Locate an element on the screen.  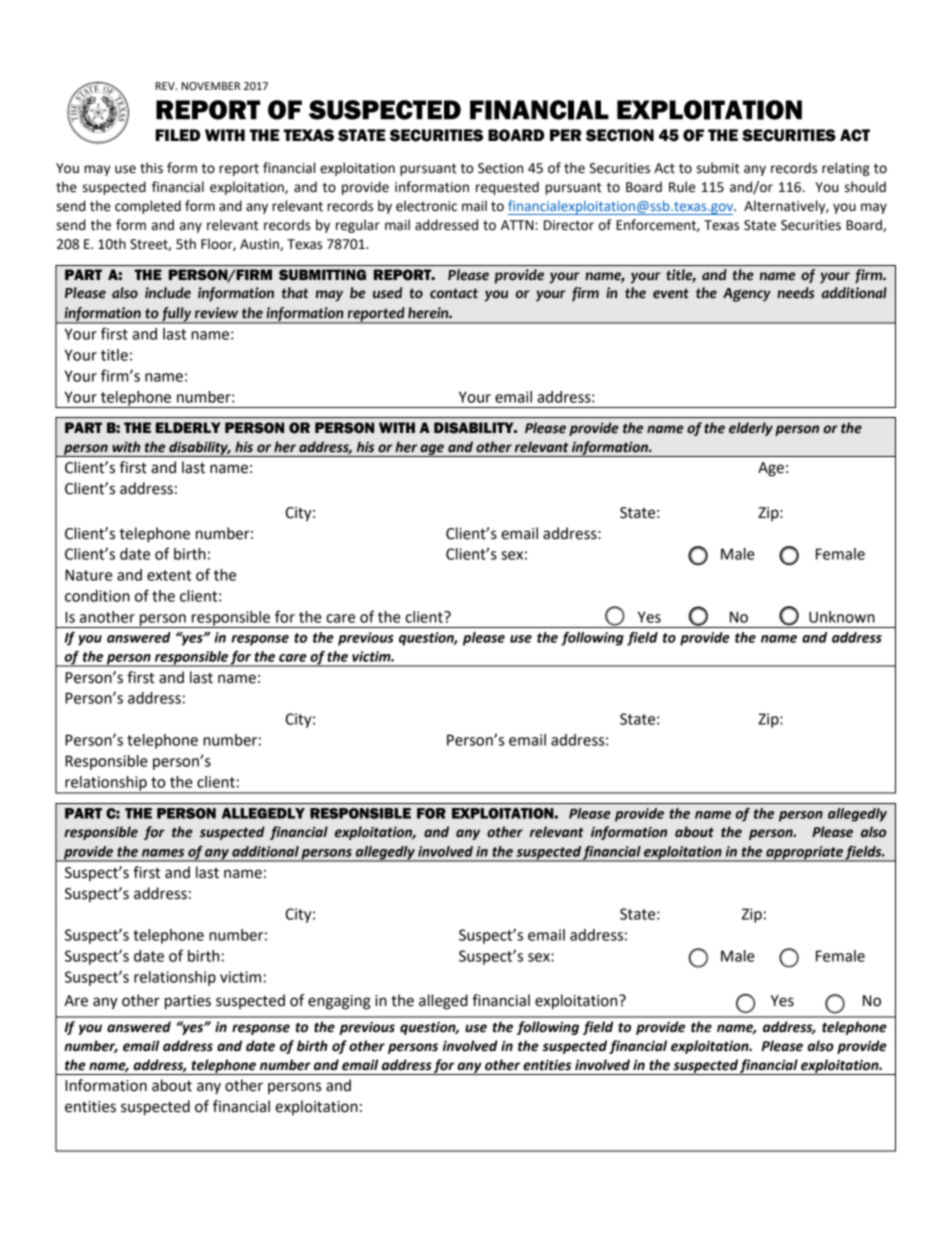
Unknown is located at coordinates (842, 617).
